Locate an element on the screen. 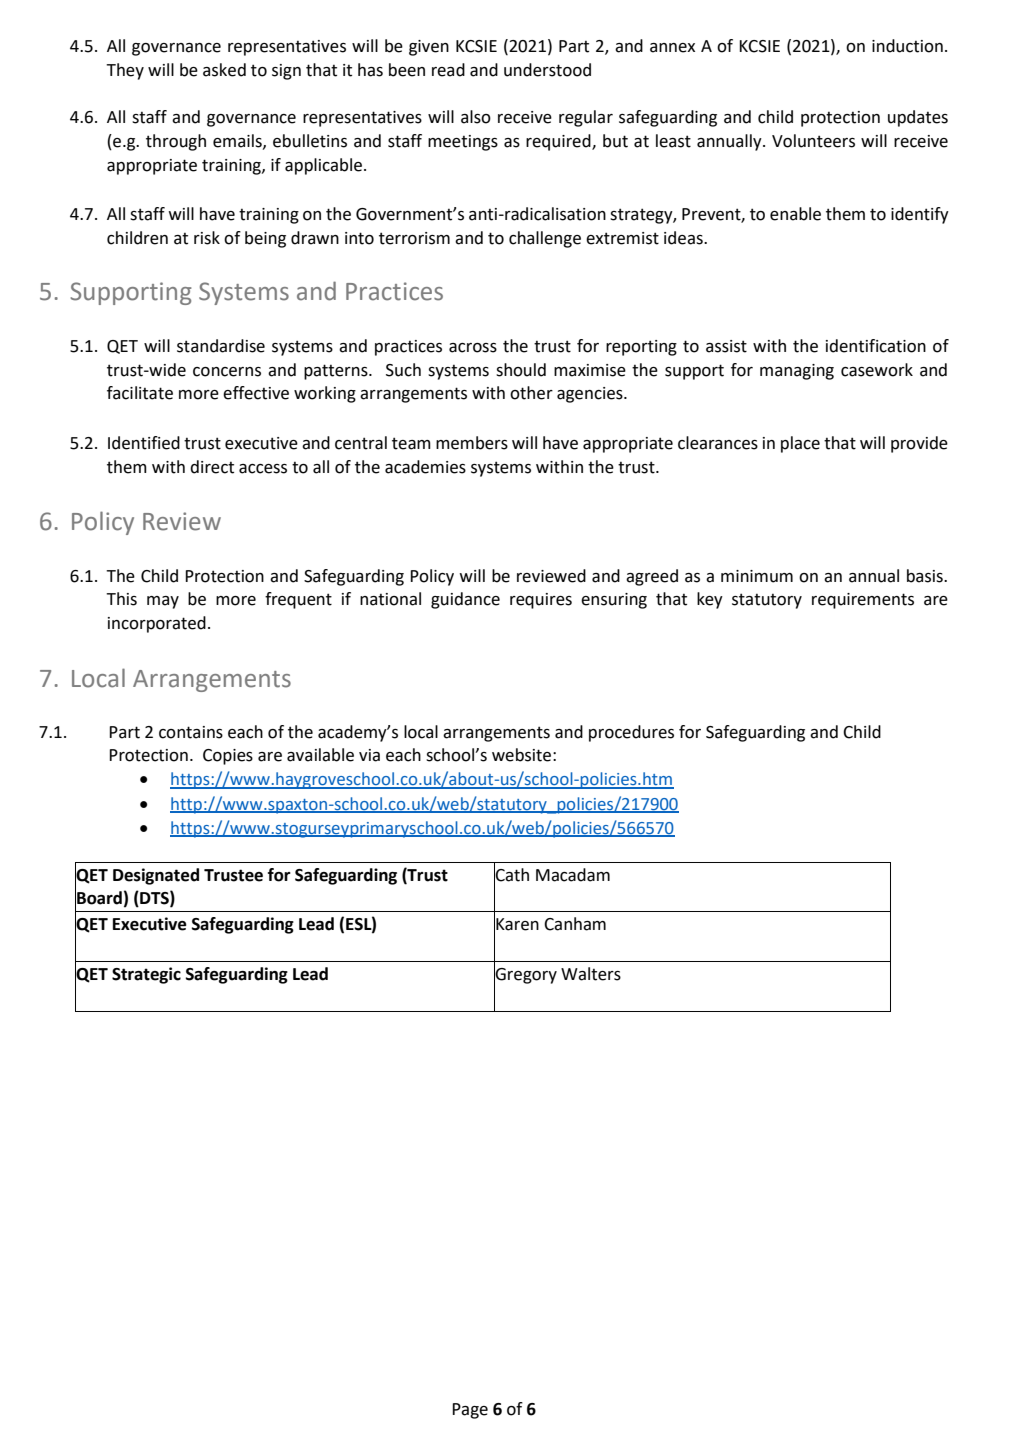 This screenshot has width=1021, height=1445. procedures is located at coordinates (631, 733).
